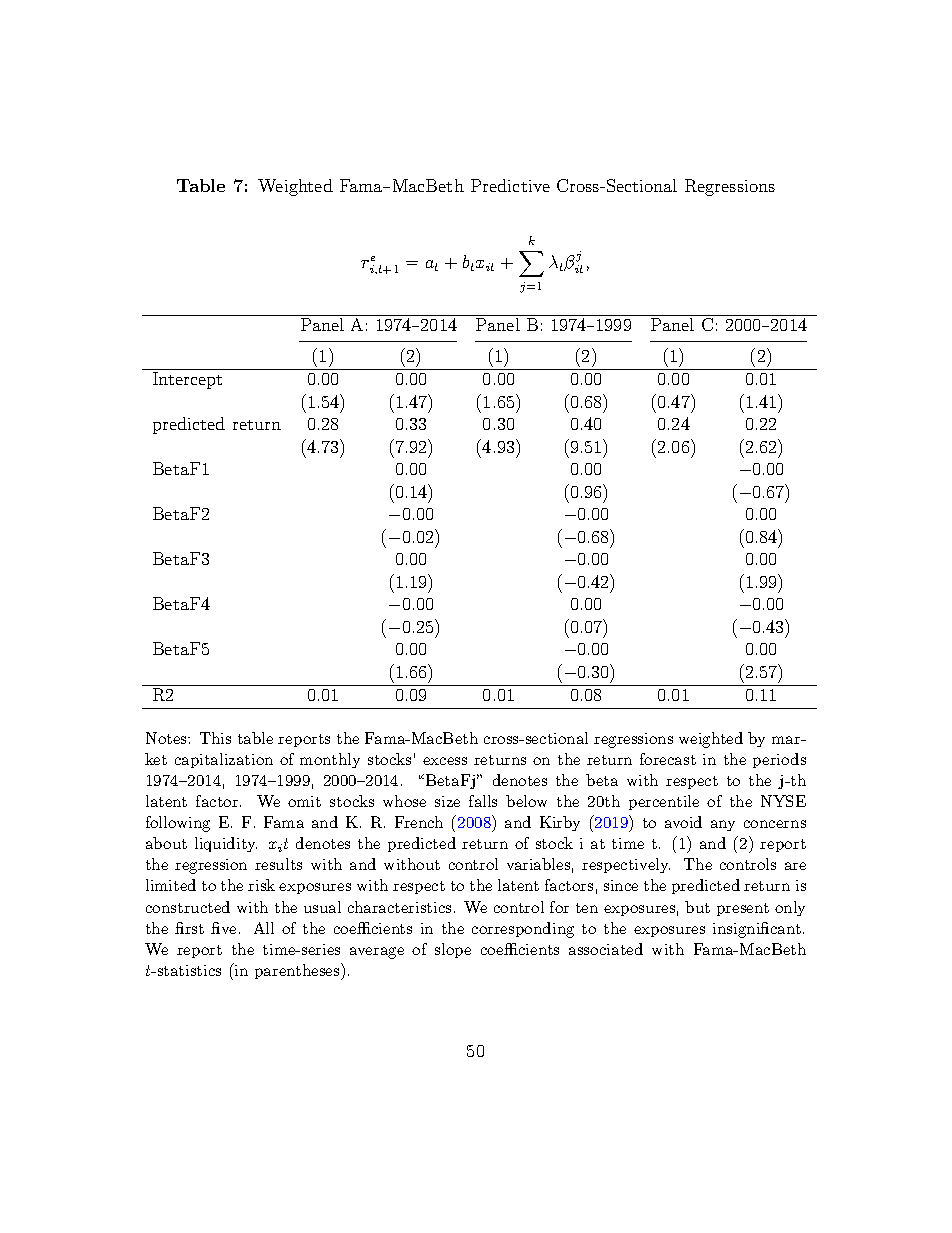  I want to click on slope, so click(453, 950).
